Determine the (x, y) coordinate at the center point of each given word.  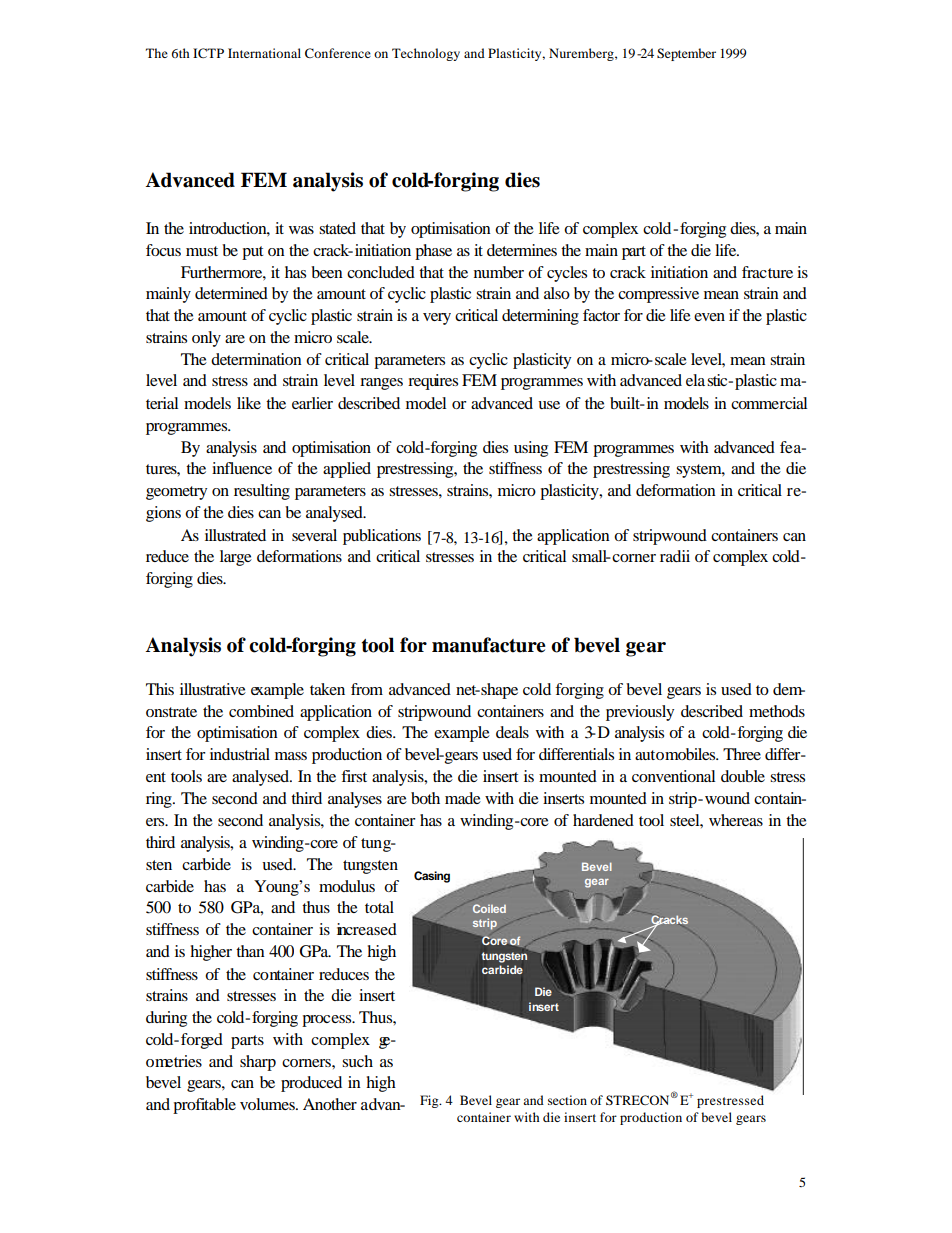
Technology (426, 54)
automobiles (676, 754)
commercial (769, 403)
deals (512, 732)
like (249, 403)
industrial (240, 754)
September (686, 54)
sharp (258, 1063)
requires (433, 382)
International (264, 53)
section (567, 1100)
